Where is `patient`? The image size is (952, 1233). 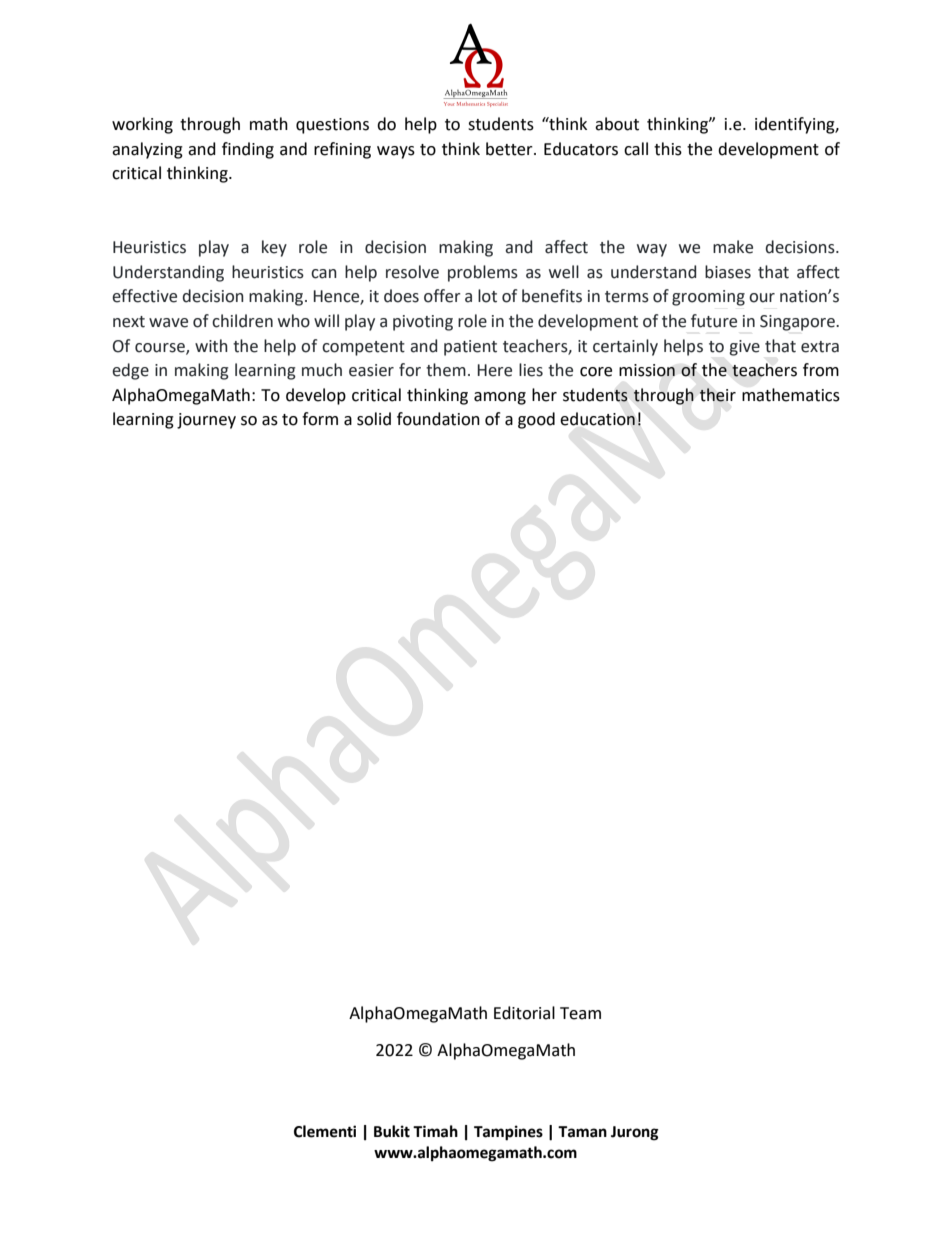
patient is located at coordinates (470, 348).
